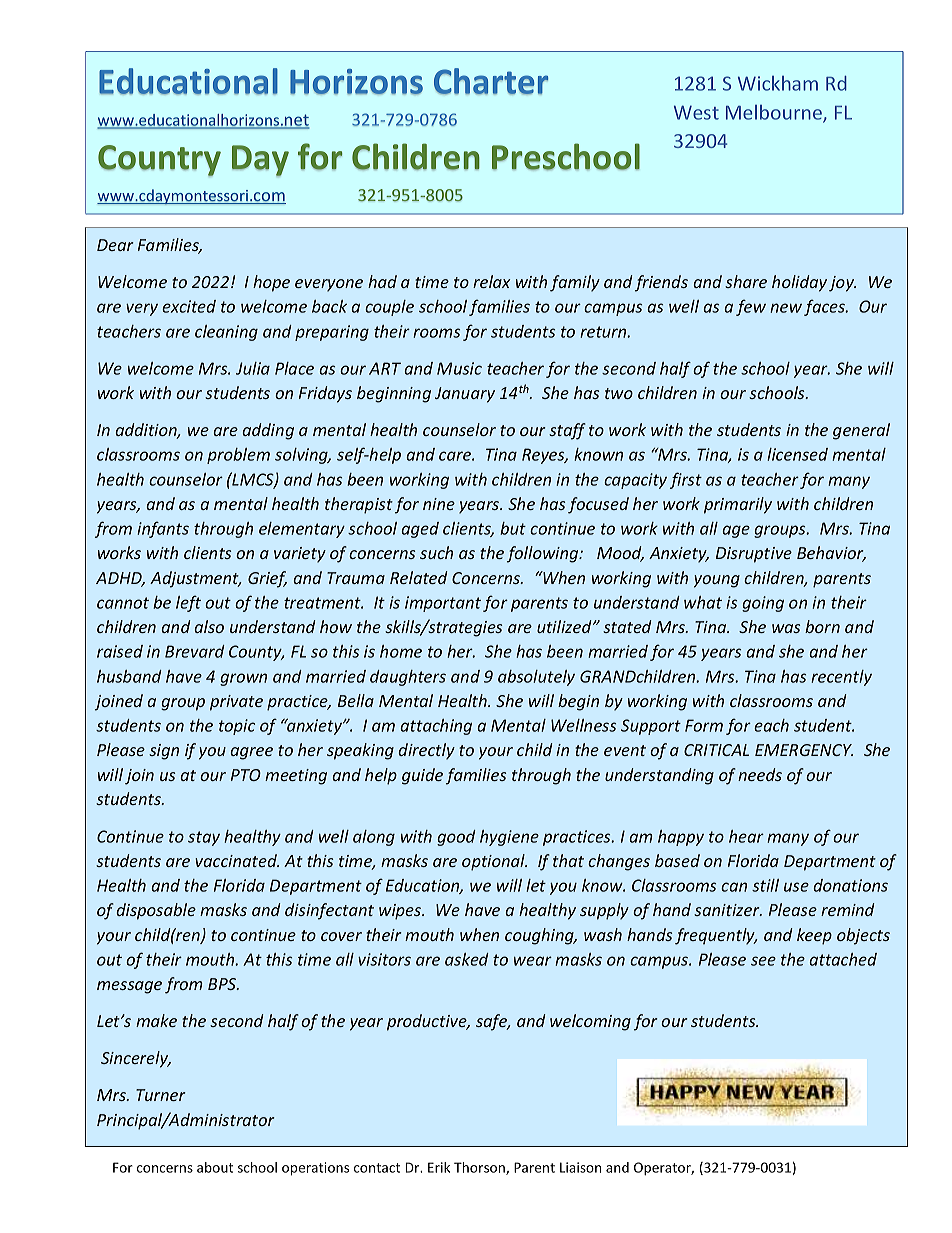 This document has width=952, height=1233. I want to click on Country, so click(159, 160).
